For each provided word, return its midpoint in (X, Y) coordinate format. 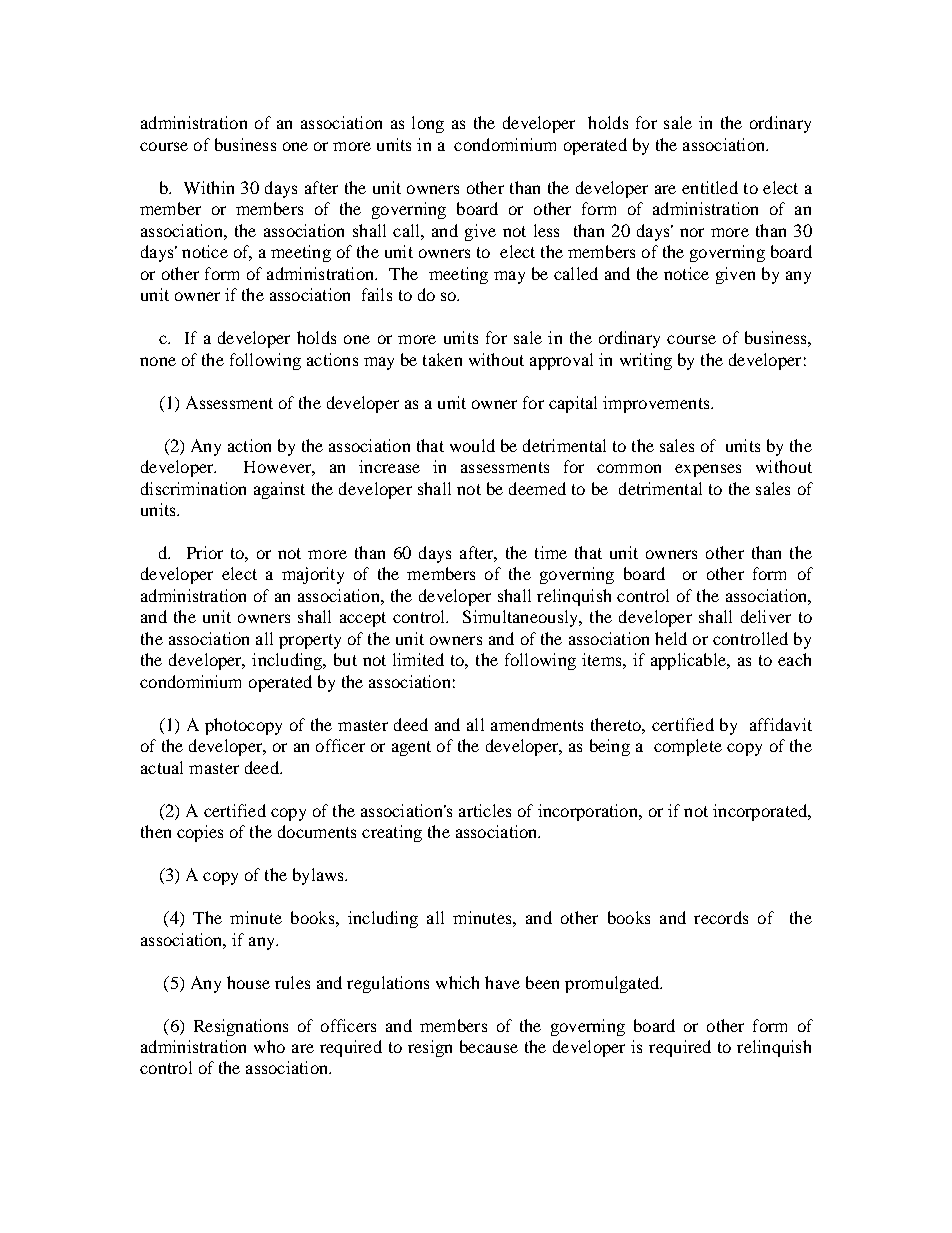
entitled (710, 187)
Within (209, 187)
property (310, 641)
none (158, 361)
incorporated (761, 812)
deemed (537, 488)
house (248, 982)
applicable (689, 661)
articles (485, 810)
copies (200, 833)
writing (646, 361)
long (428, 124)
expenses (708, 470)
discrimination (193, 488)
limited (418, 659)
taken (442, 359)
